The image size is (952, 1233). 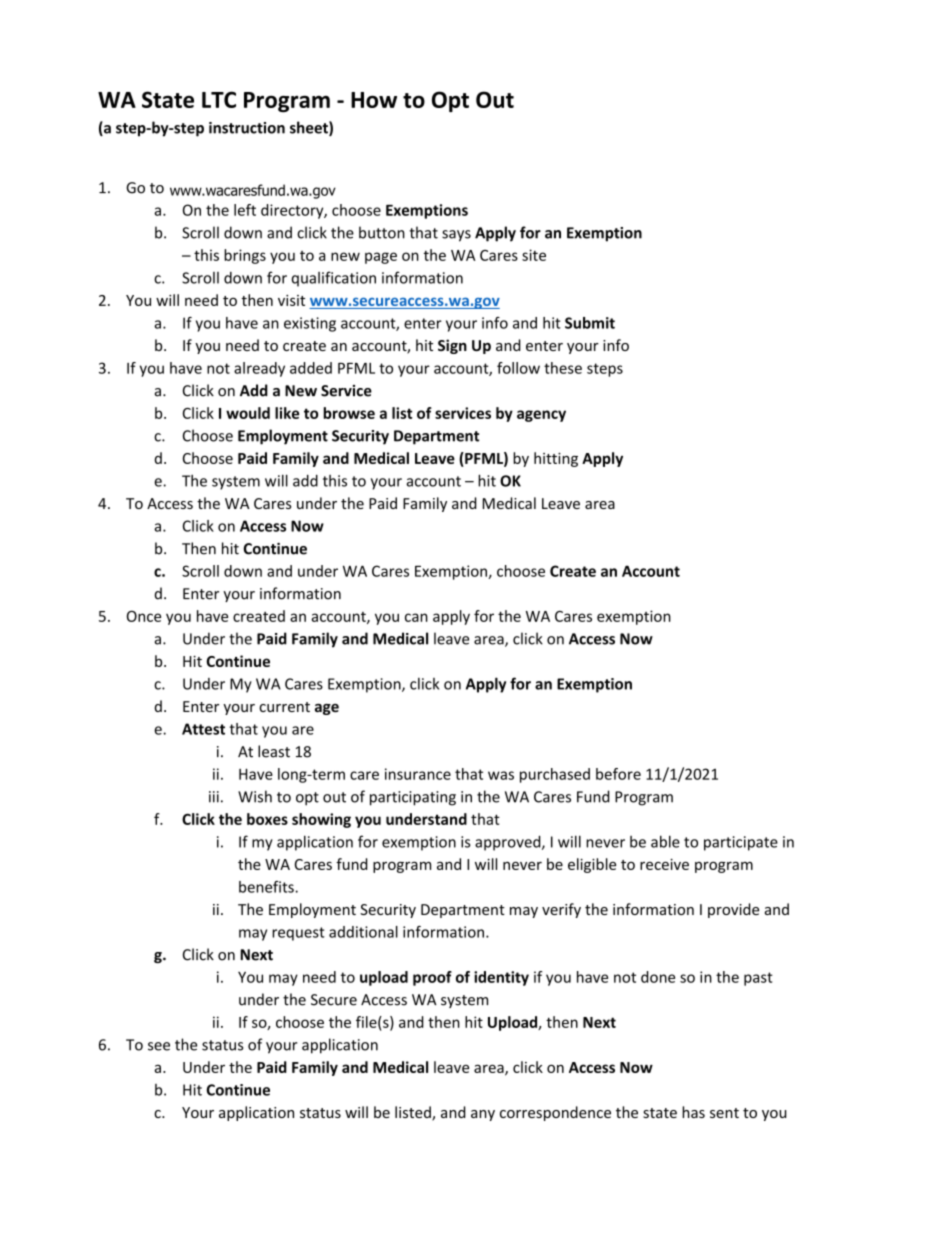 What do you see at coordinates (456, 236) in the screenshot?
I see `says` at bounding box center [456, 236].
